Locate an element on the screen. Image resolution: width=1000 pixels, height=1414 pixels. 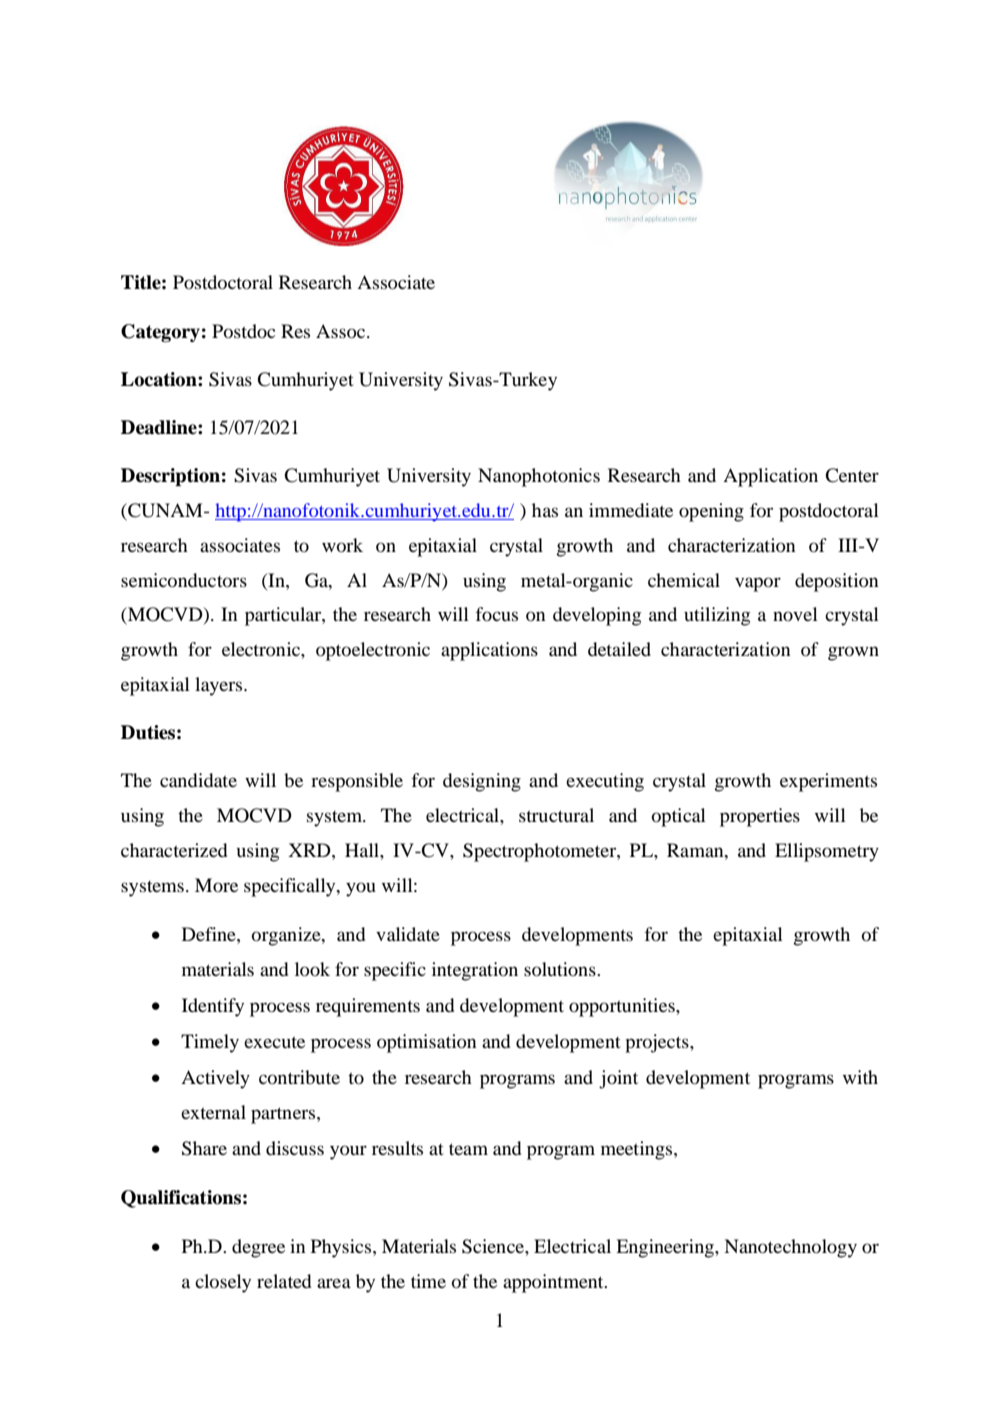
candidate is located at coordinates (198, 780).
